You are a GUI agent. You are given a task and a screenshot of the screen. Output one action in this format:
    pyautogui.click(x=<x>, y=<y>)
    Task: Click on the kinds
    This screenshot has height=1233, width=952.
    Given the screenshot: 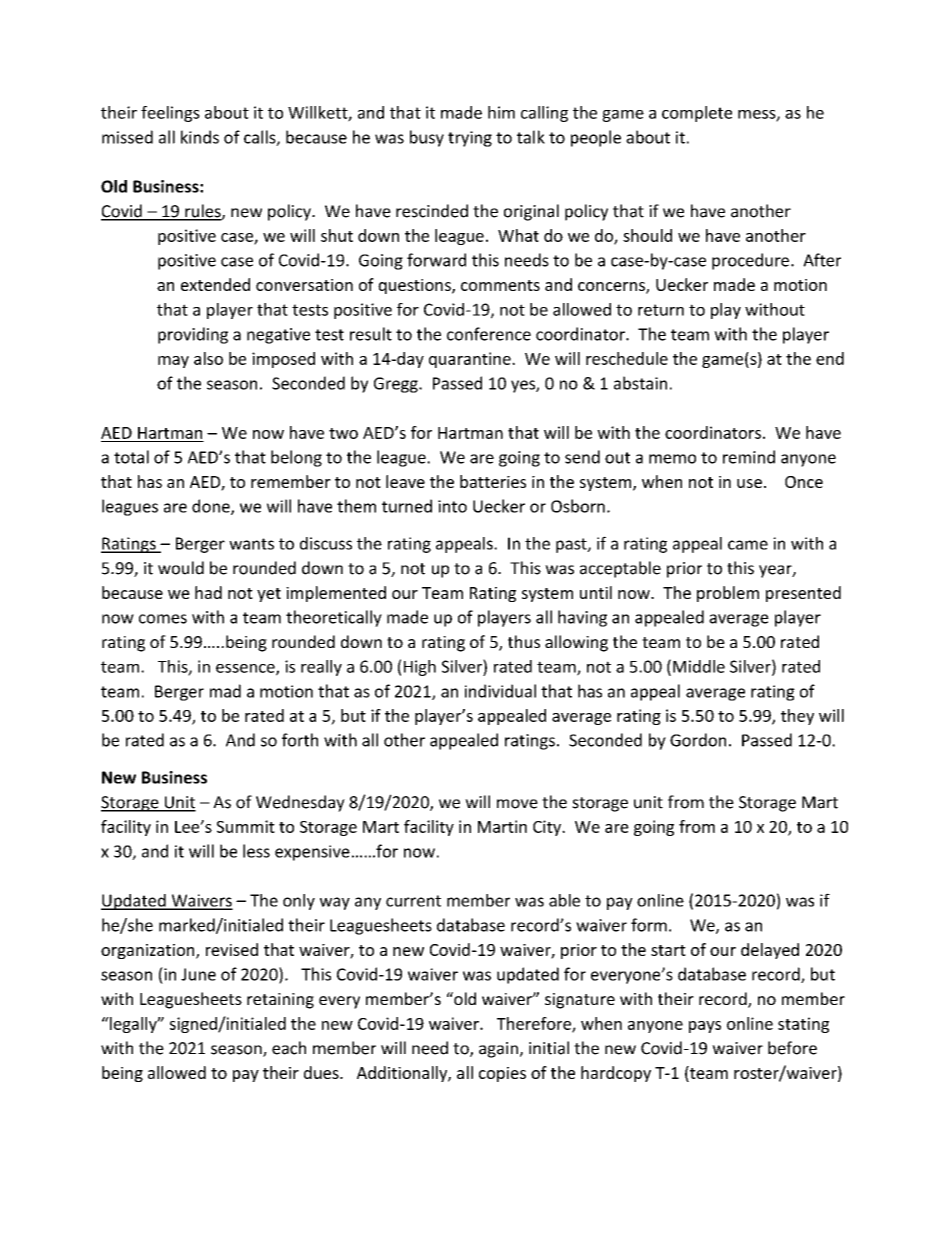 What is the action you would take?
    pyautogui.click(x=200, y=137)
